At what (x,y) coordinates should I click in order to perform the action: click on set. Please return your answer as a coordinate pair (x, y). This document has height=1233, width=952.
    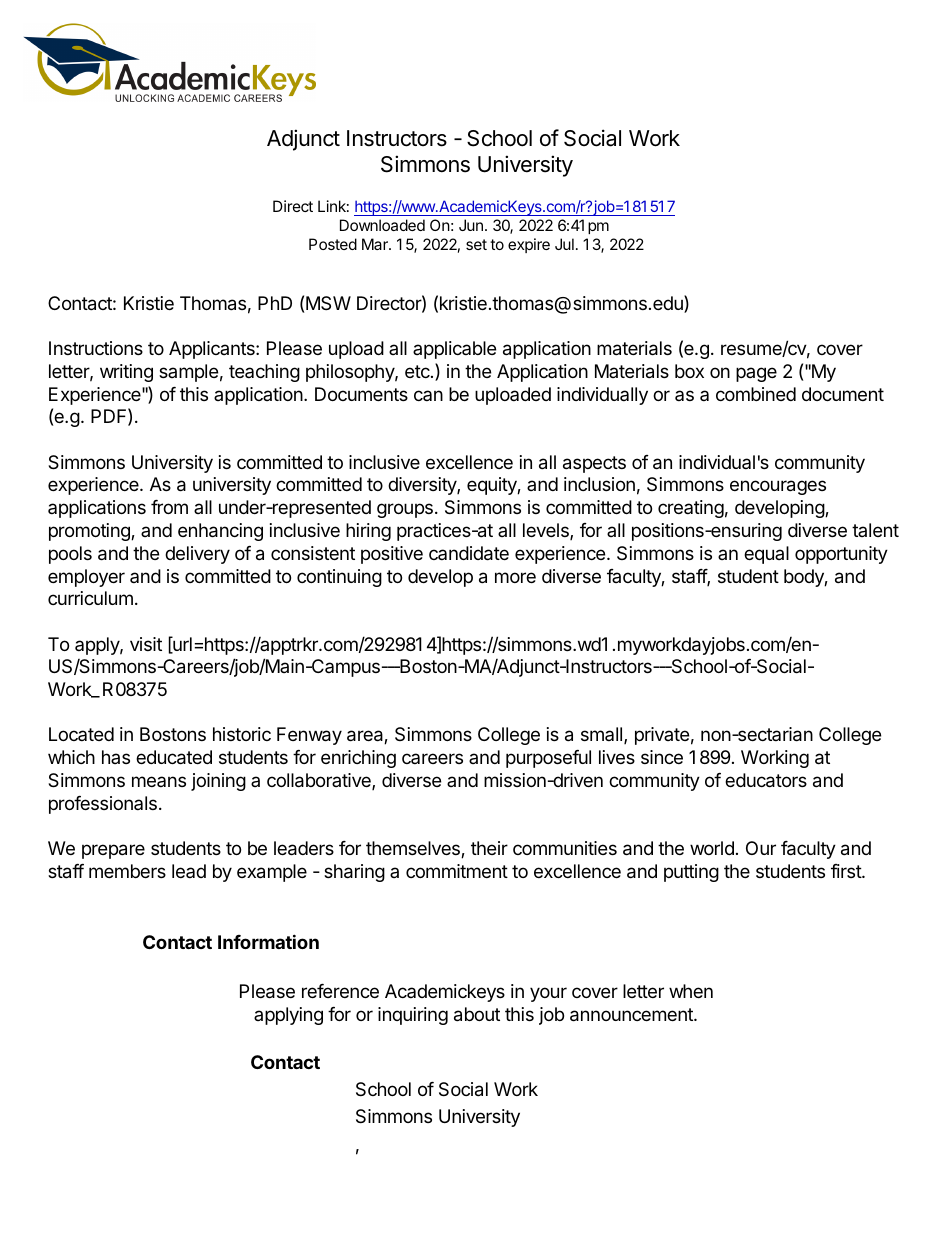
    Looking at the image, I should click on (476, 244).
